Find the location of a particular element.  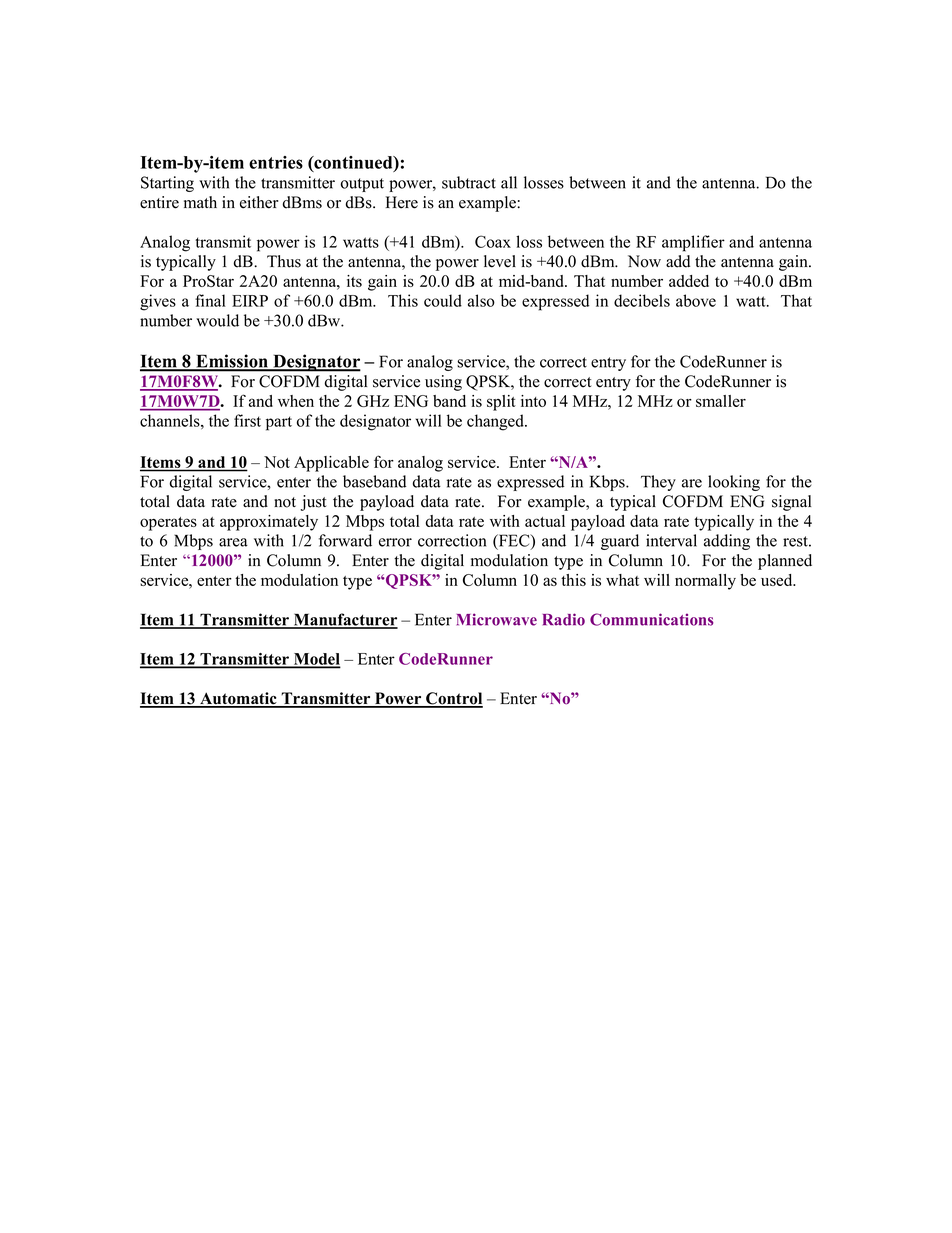

approximately is located at coordinates (269, 523).
